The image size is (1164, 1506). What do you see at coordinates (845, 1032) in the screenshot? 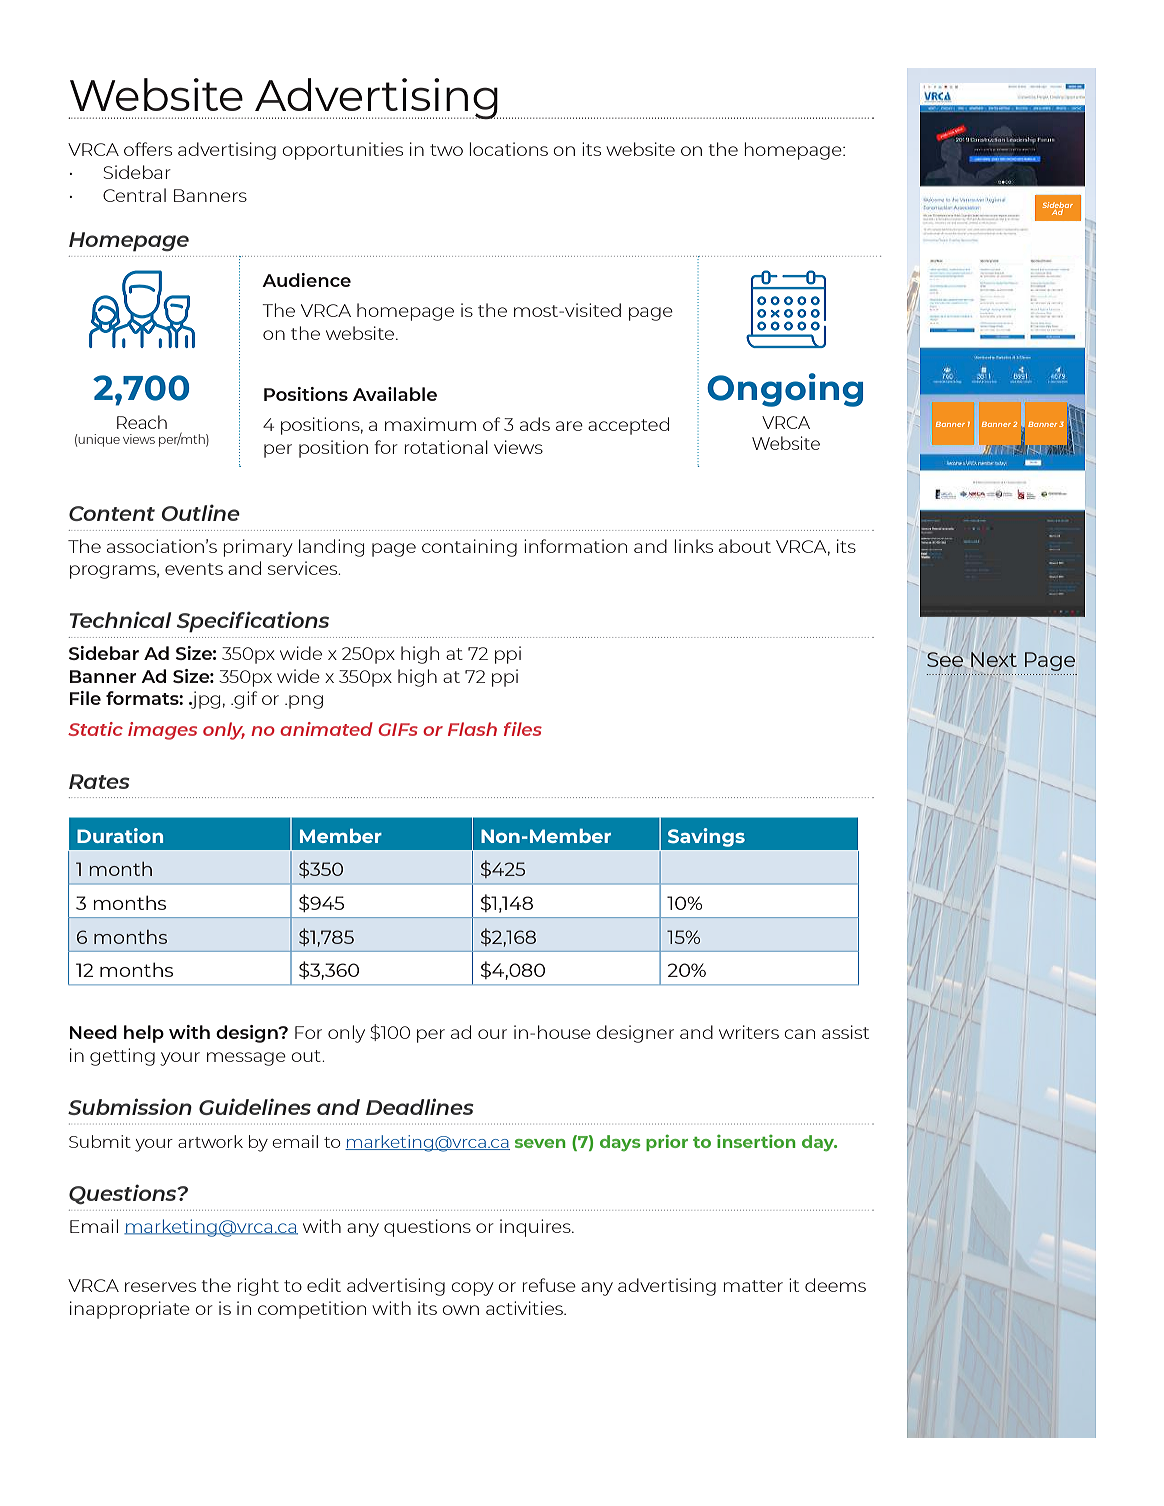
I see `assist` at bounding box center [845, 1032].
